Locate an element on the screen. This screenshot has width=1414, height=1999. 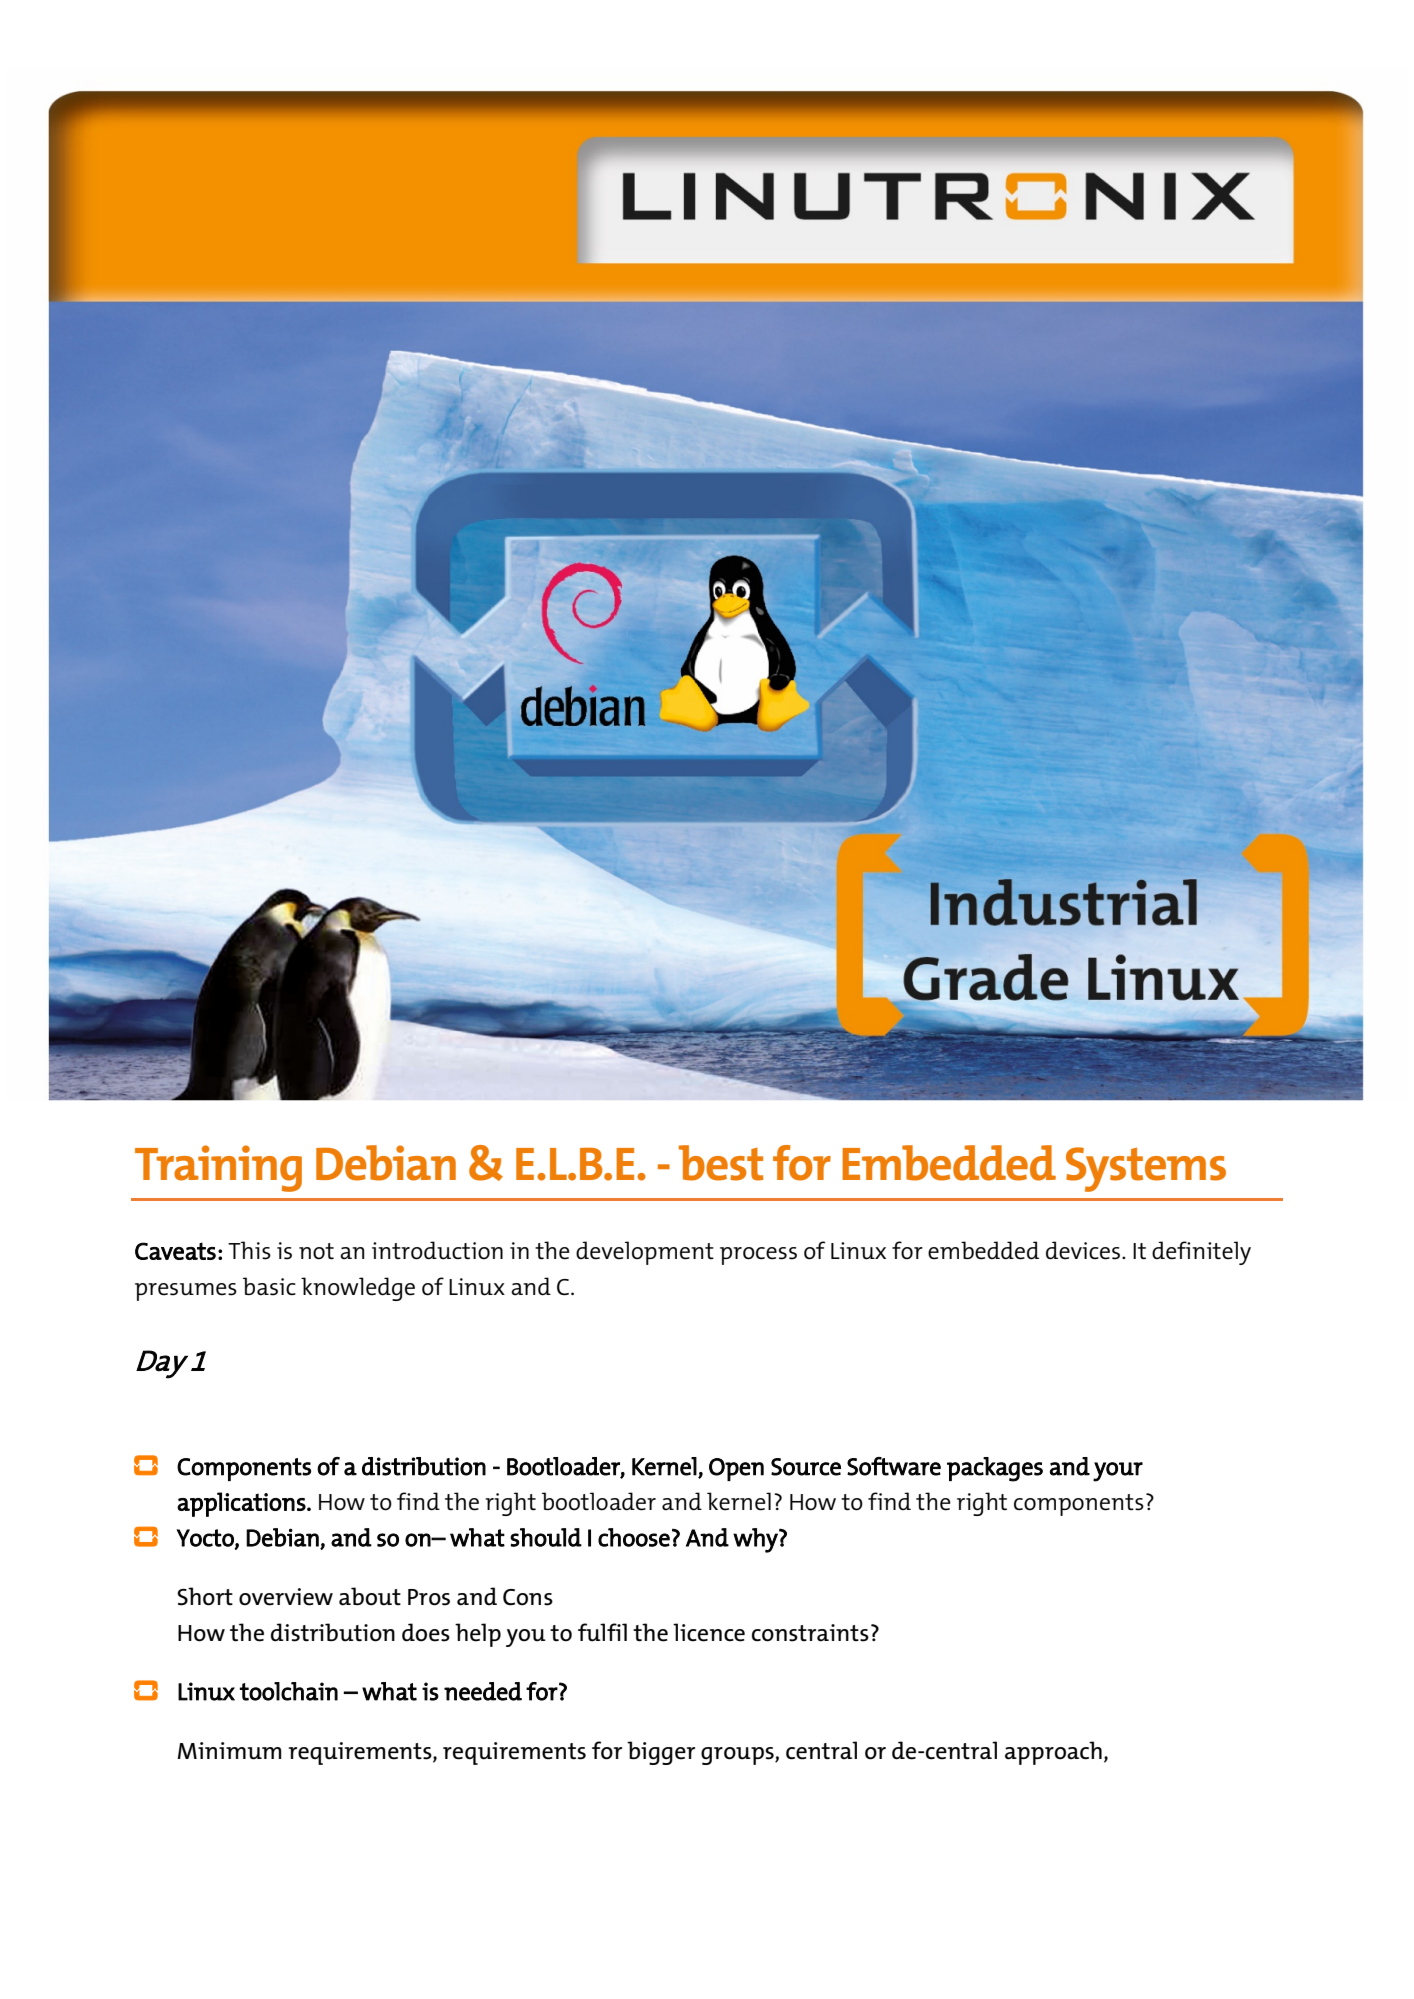
knowledge is located at coordinates (358, 1289).
